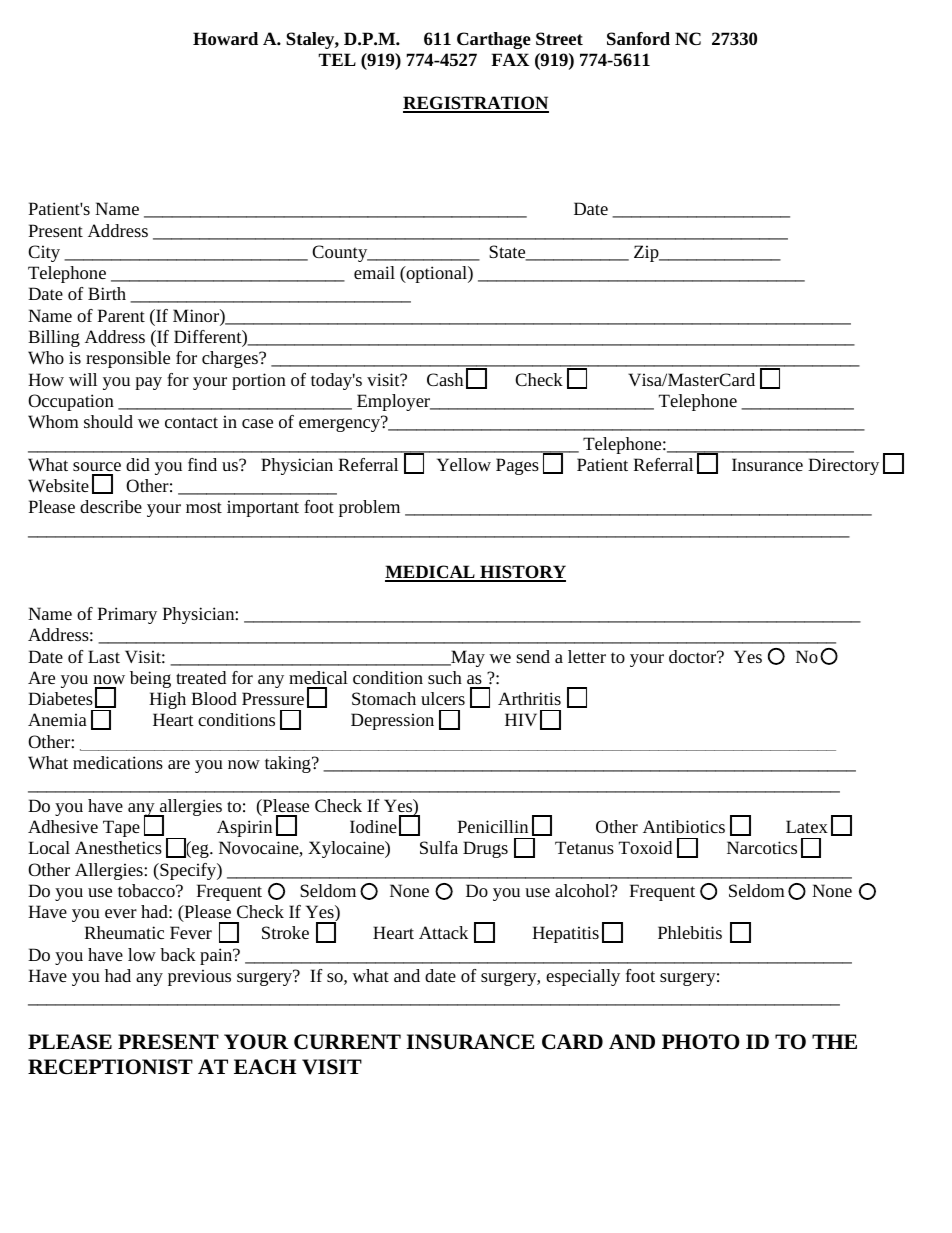  What do you see at coordinates (843, 466) in the image?
I see `Directory` at bounding box center [843, 466].
